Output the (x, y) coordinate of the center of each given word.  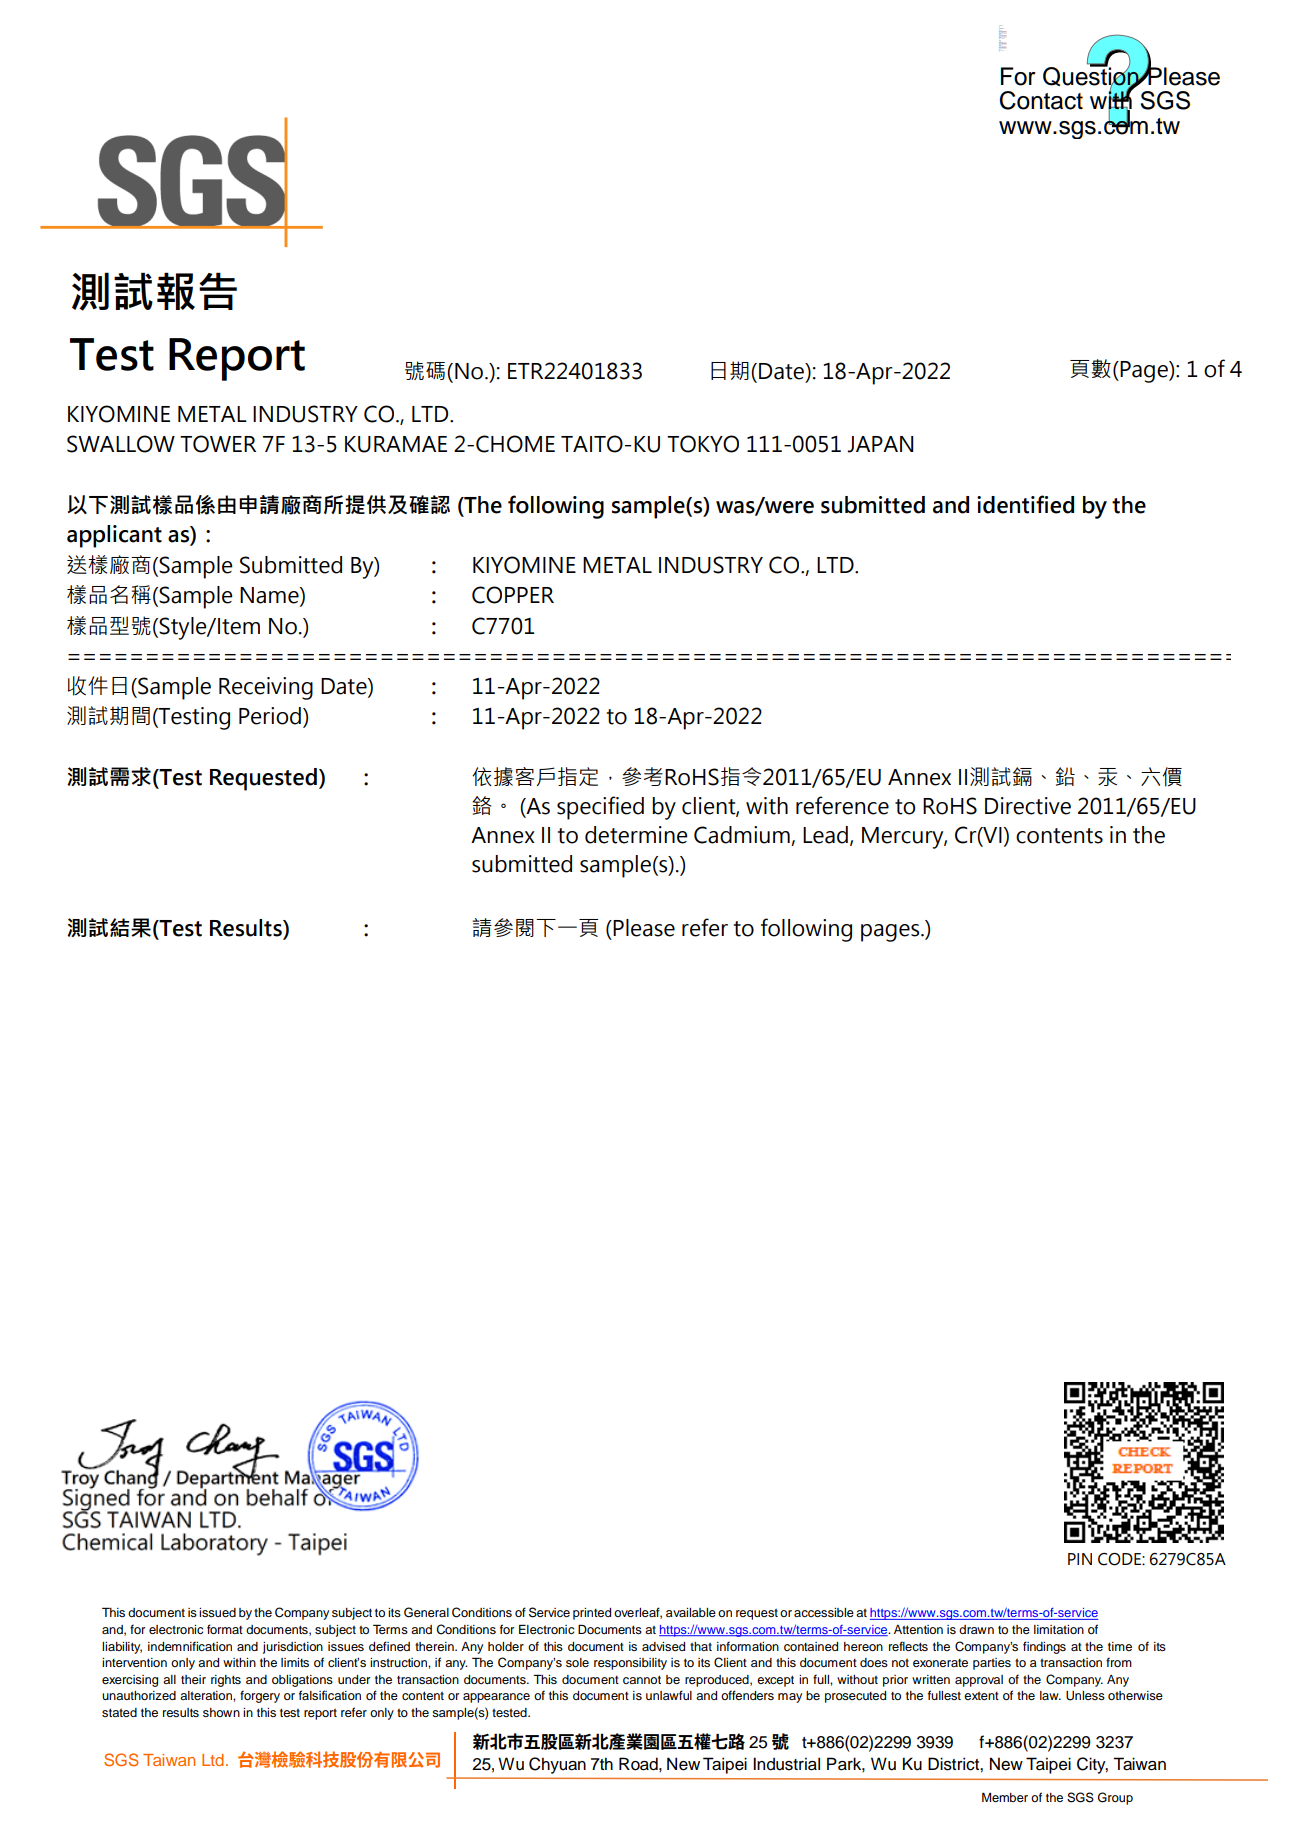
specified (600, 808)
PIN (1080, 1559)
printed (592, 1614)
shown (221, 1712)
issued (217, 1612)
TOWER (218, 444)
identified (1025, 504)
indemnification (190, 1646)
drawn (976, 1629)
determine (636, 835)
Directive (1028, 806)
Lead (825, 835)
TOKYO (703, 444)
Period (270, 716)
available (691, 1612)
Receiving (266, 688)
